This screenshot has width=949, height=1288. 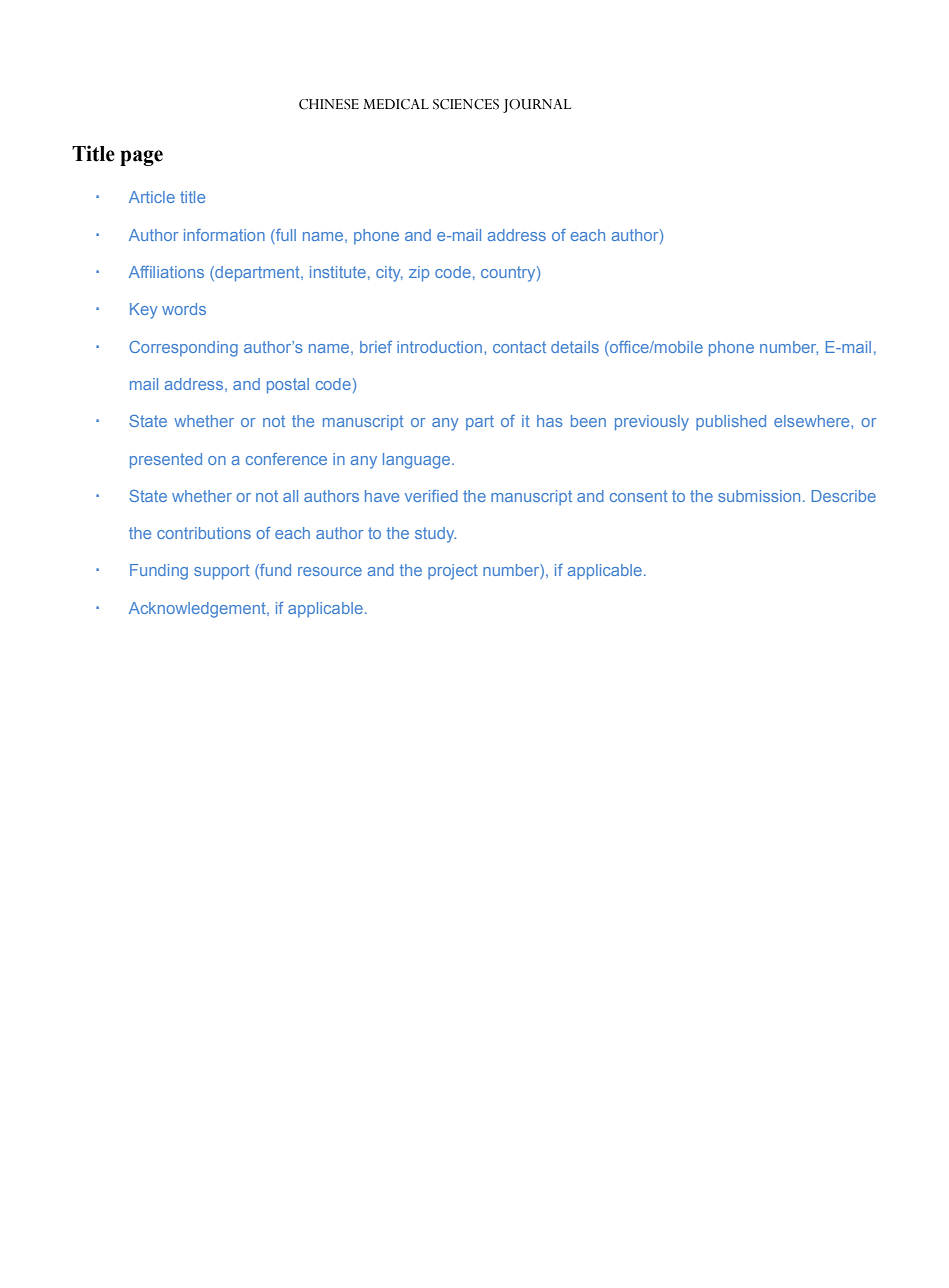 I want to click on Affiliations, so click(x=166, y=272).
